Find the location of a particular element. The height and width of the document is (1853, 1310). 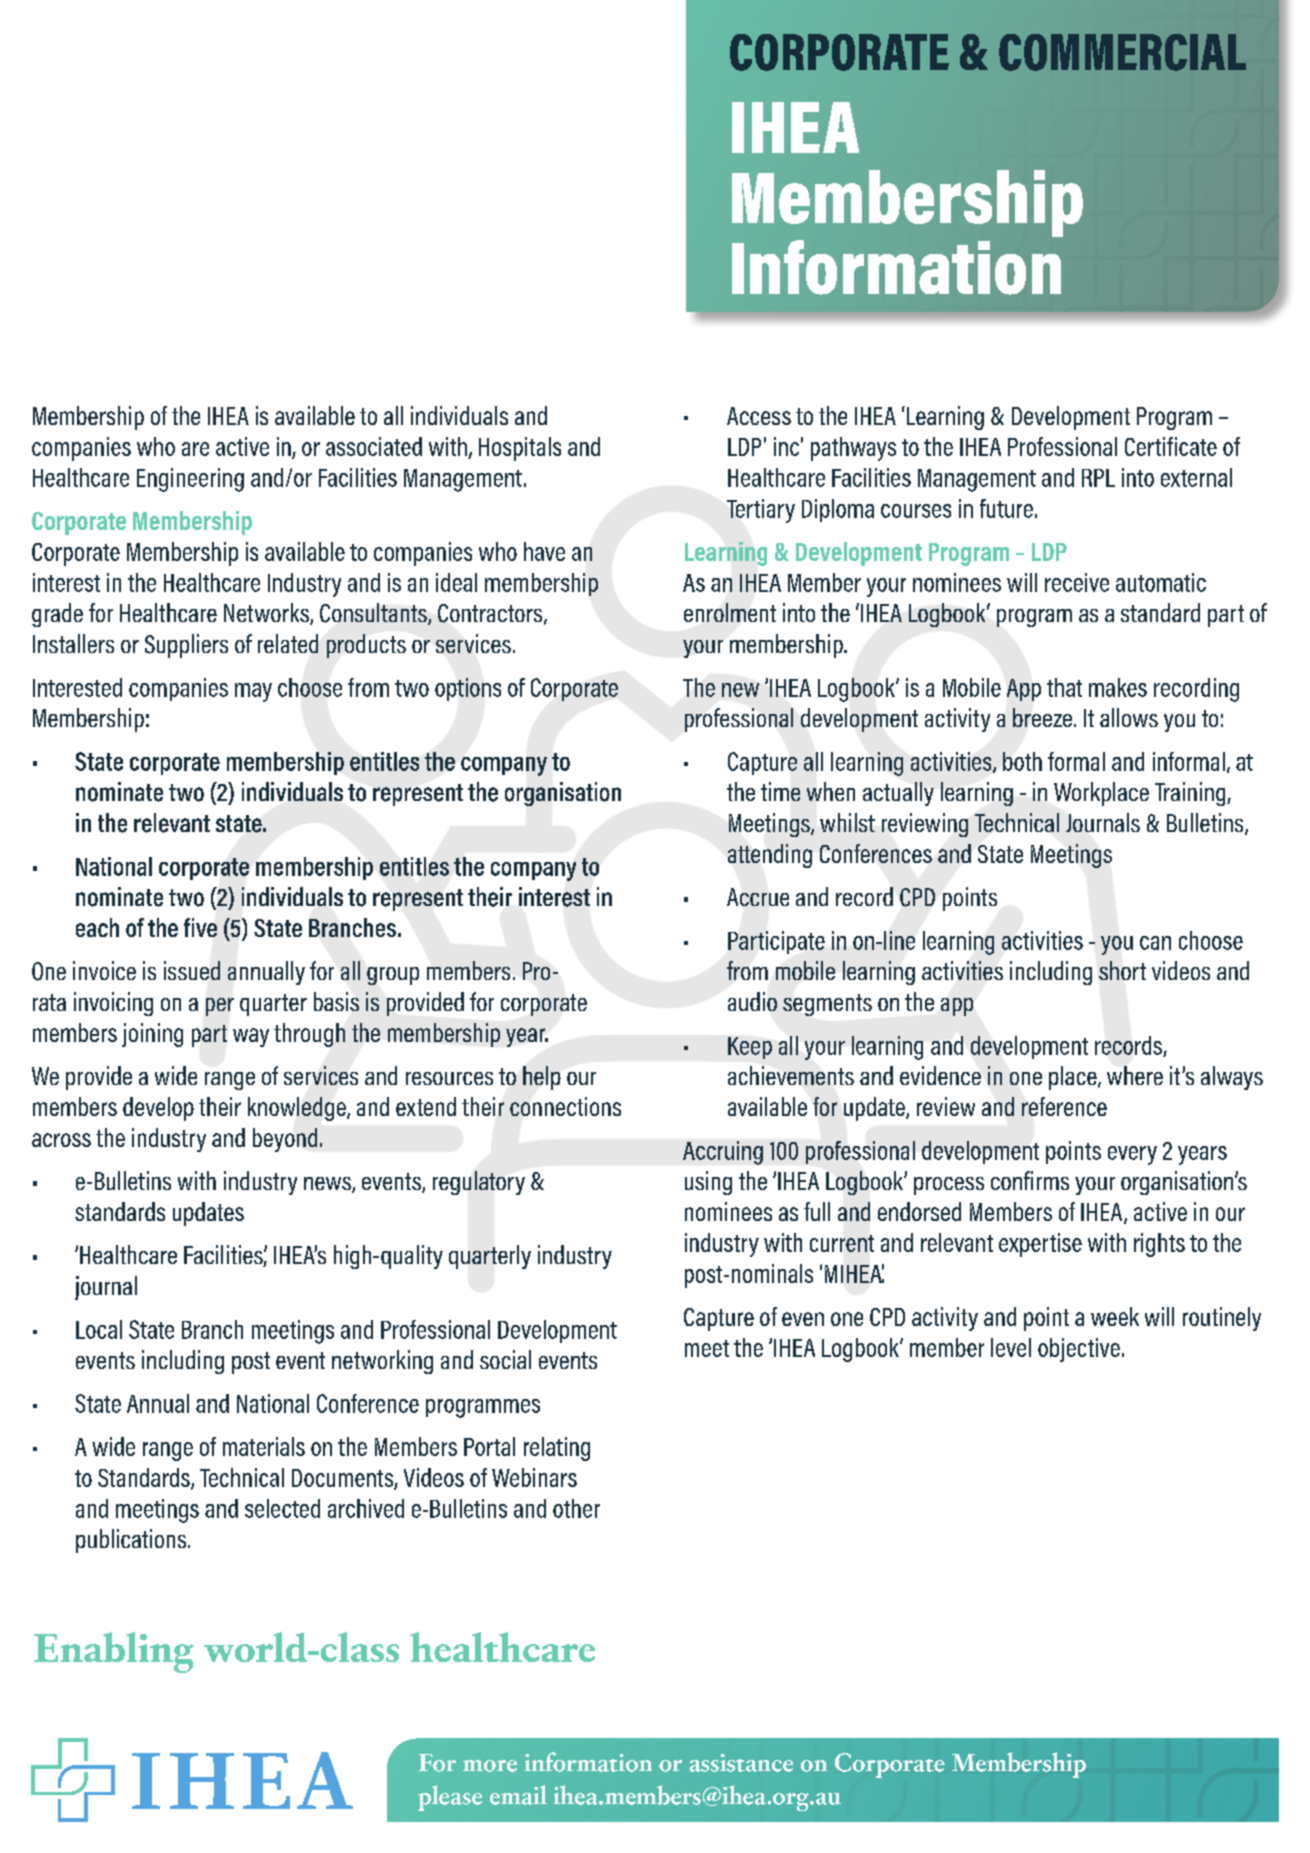

associated is located at coordinates (374, 446).
